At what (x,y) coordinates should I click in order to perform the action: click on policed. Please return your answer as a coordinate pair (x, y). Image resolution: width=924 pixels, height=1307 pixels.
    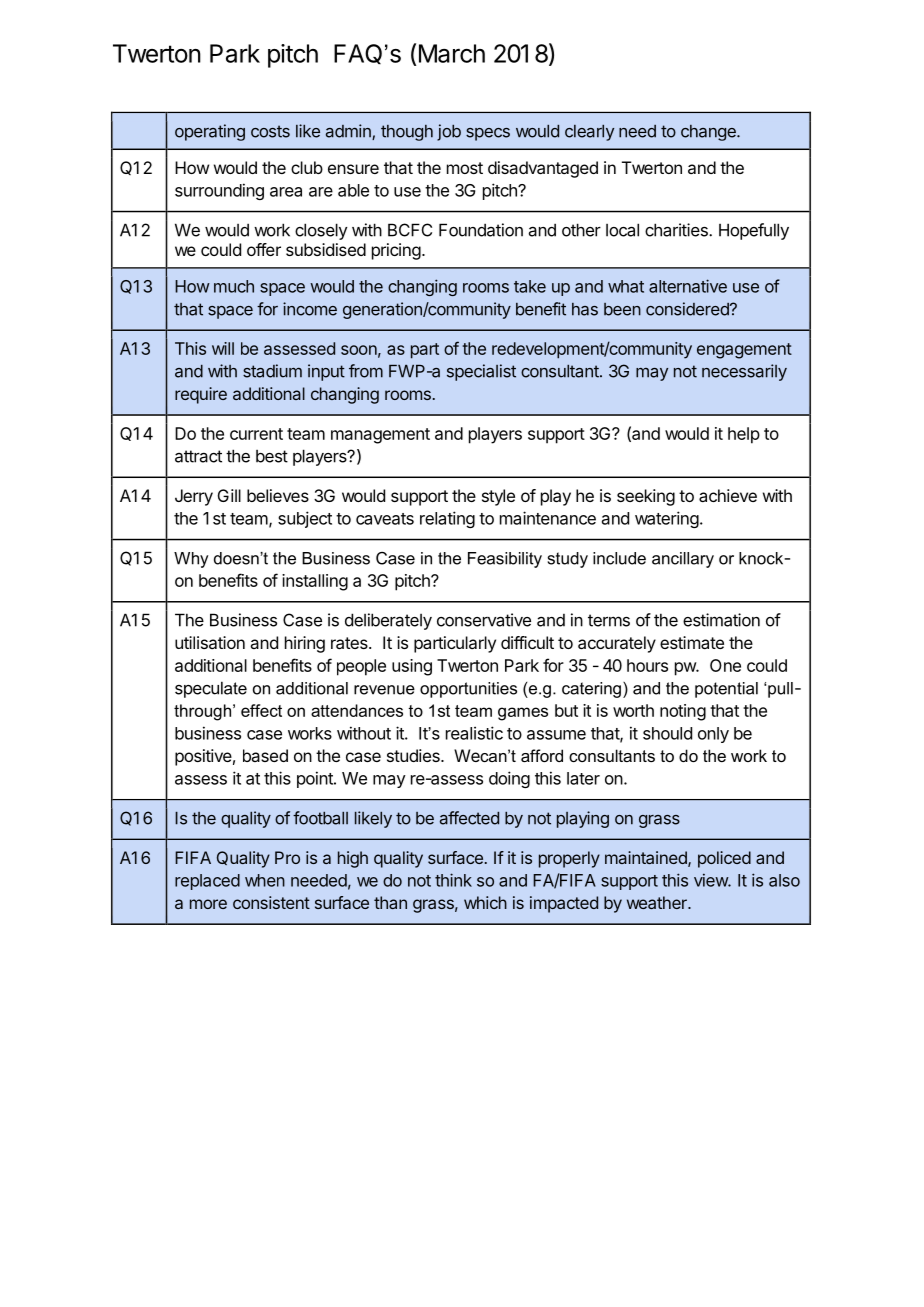
    Looking at the image, I should click on (724, 859).
